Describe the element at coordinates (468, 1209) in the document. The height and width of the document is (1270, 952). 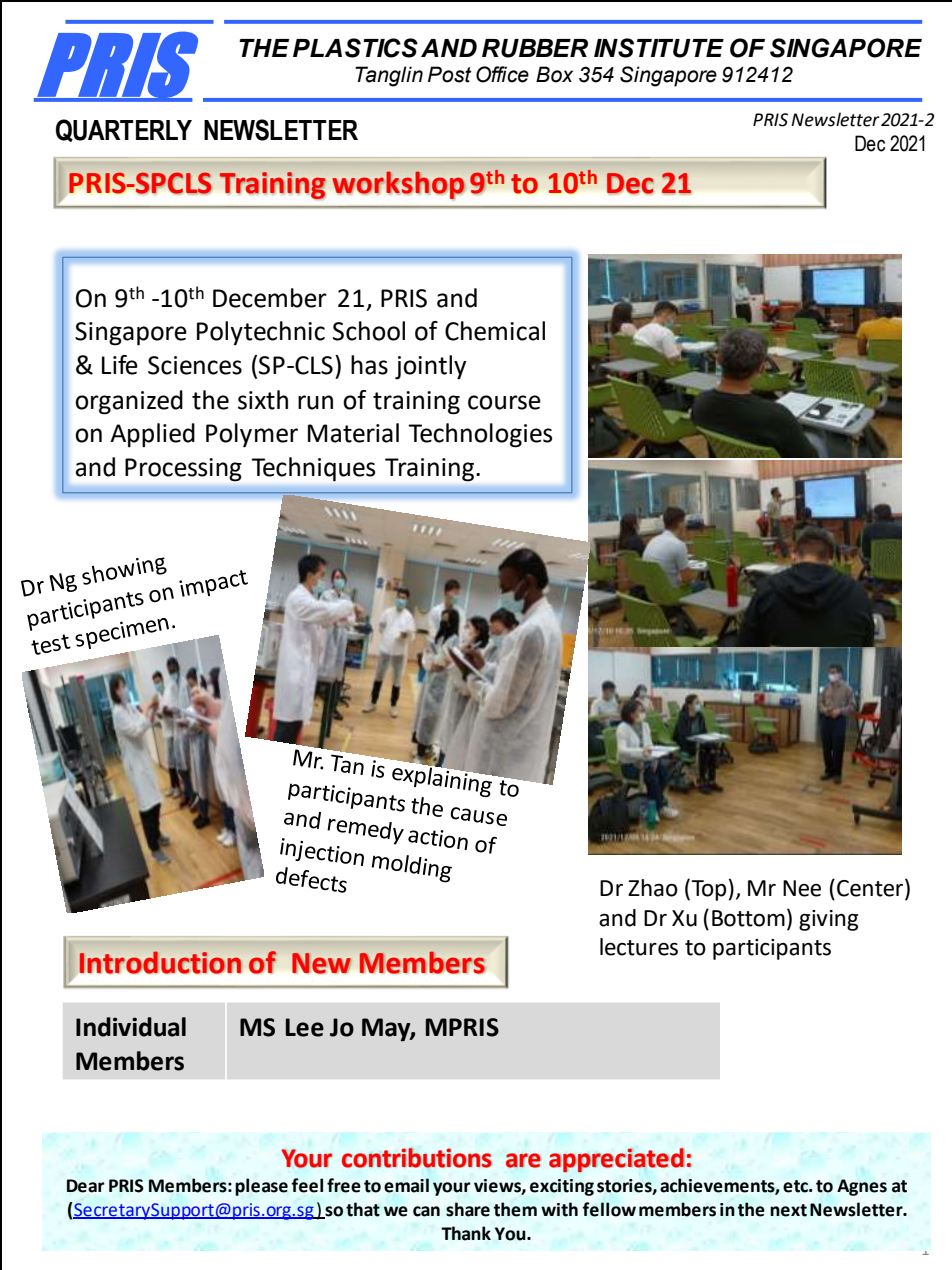
I see `share` at that location.
